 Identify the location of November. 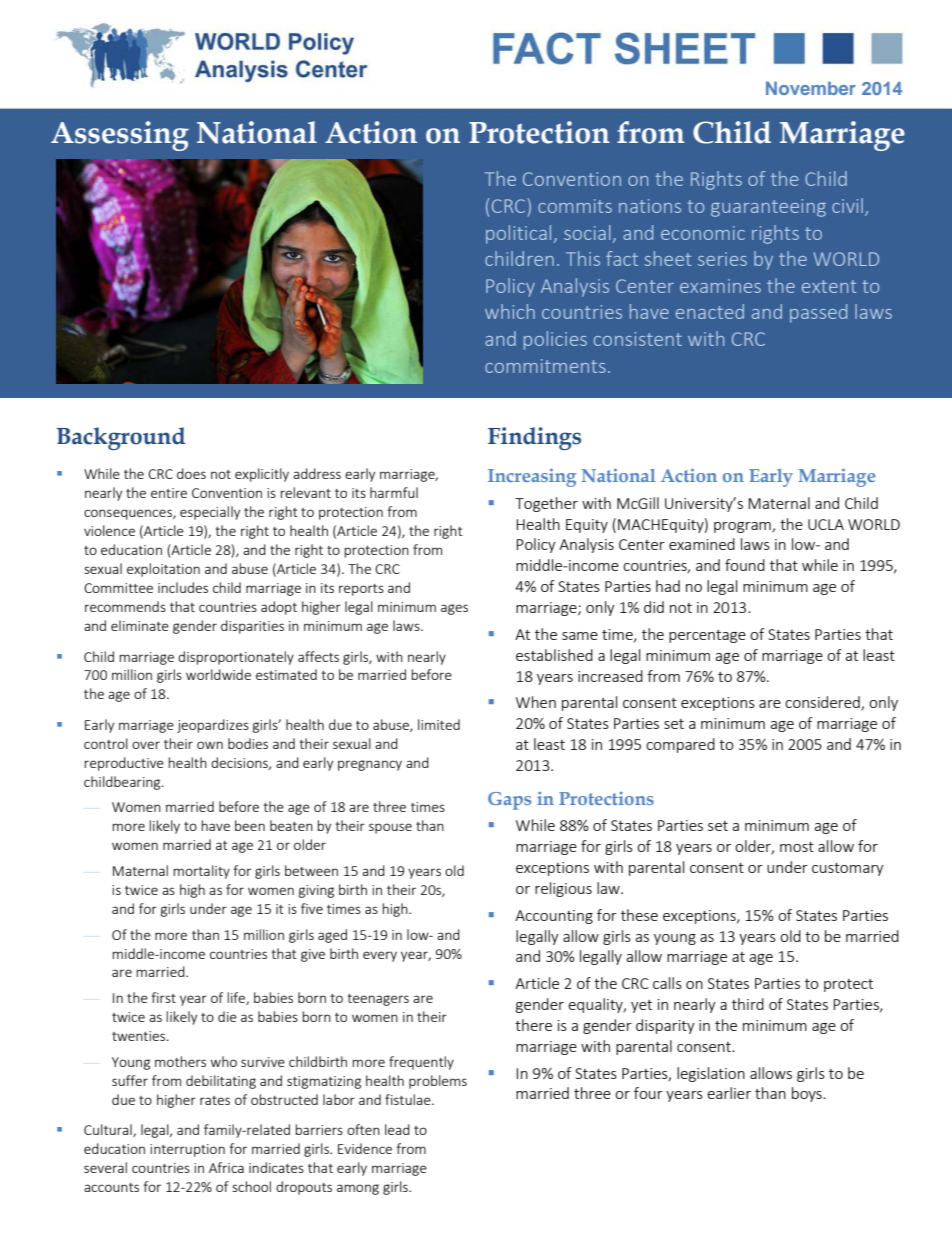
(811, 88).
